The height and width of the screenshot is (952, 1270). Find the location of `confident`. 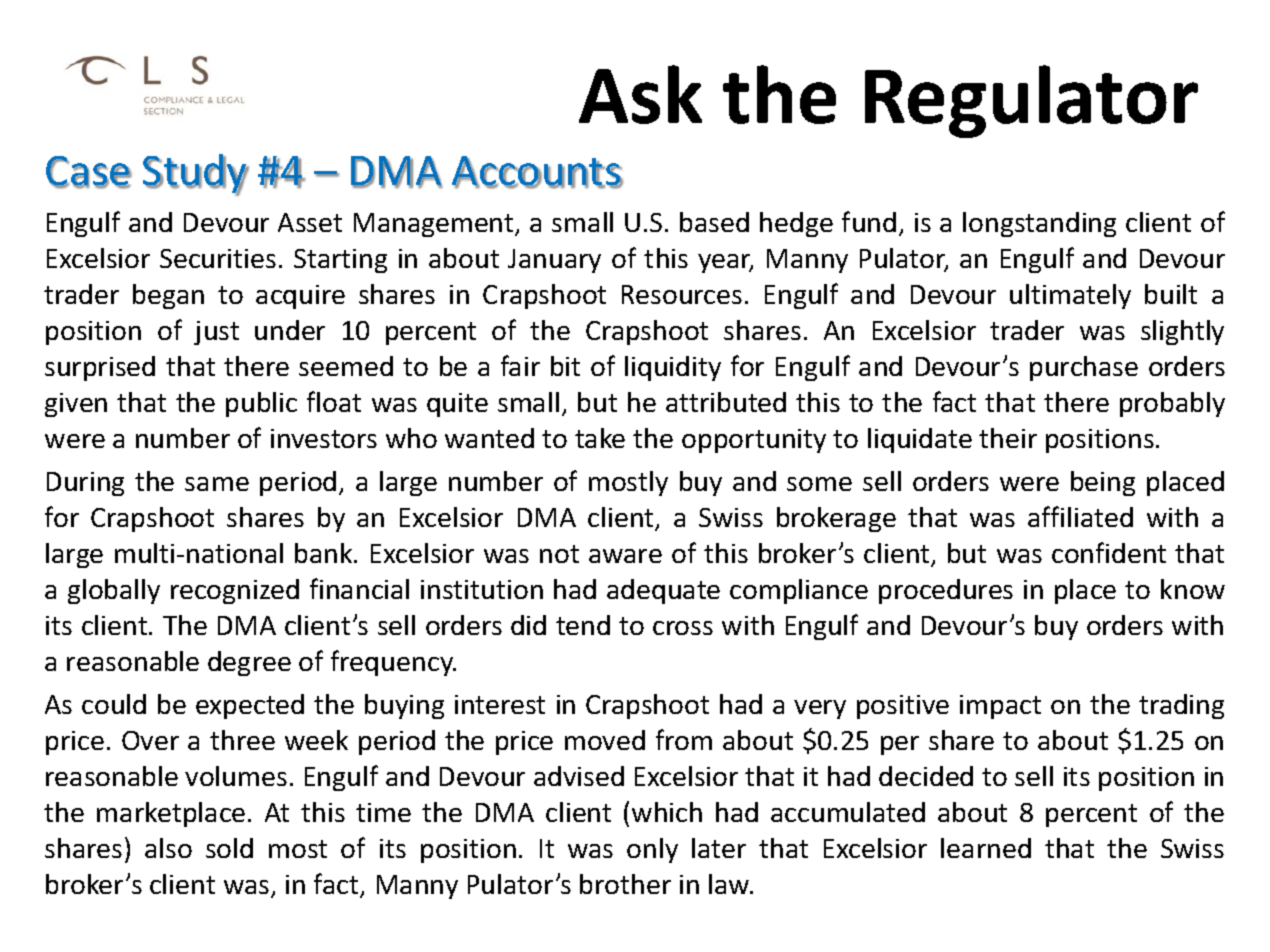

confident is located at coordinates (1109, 552).
